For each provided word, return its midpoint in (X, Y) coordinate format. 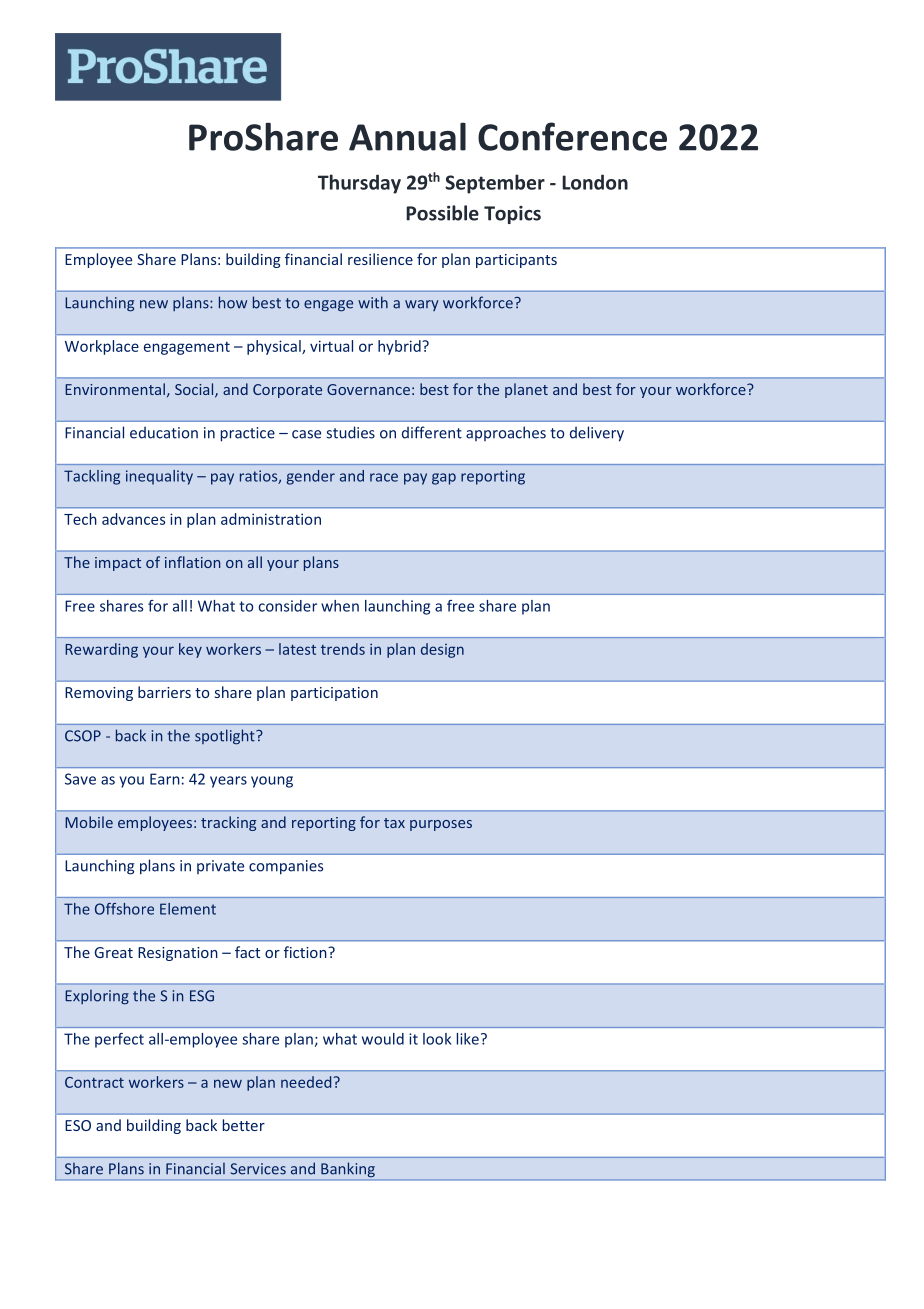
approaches (506, 433)
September (495, 184)
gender (311, 477)
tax (394, 823)
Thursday (359, 184)
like (468, 1039)
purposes (441, 825)
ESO (78, 1125)
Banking (348, 1169)
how (233, 302)
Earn (165, 779)
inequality (159, 477)
